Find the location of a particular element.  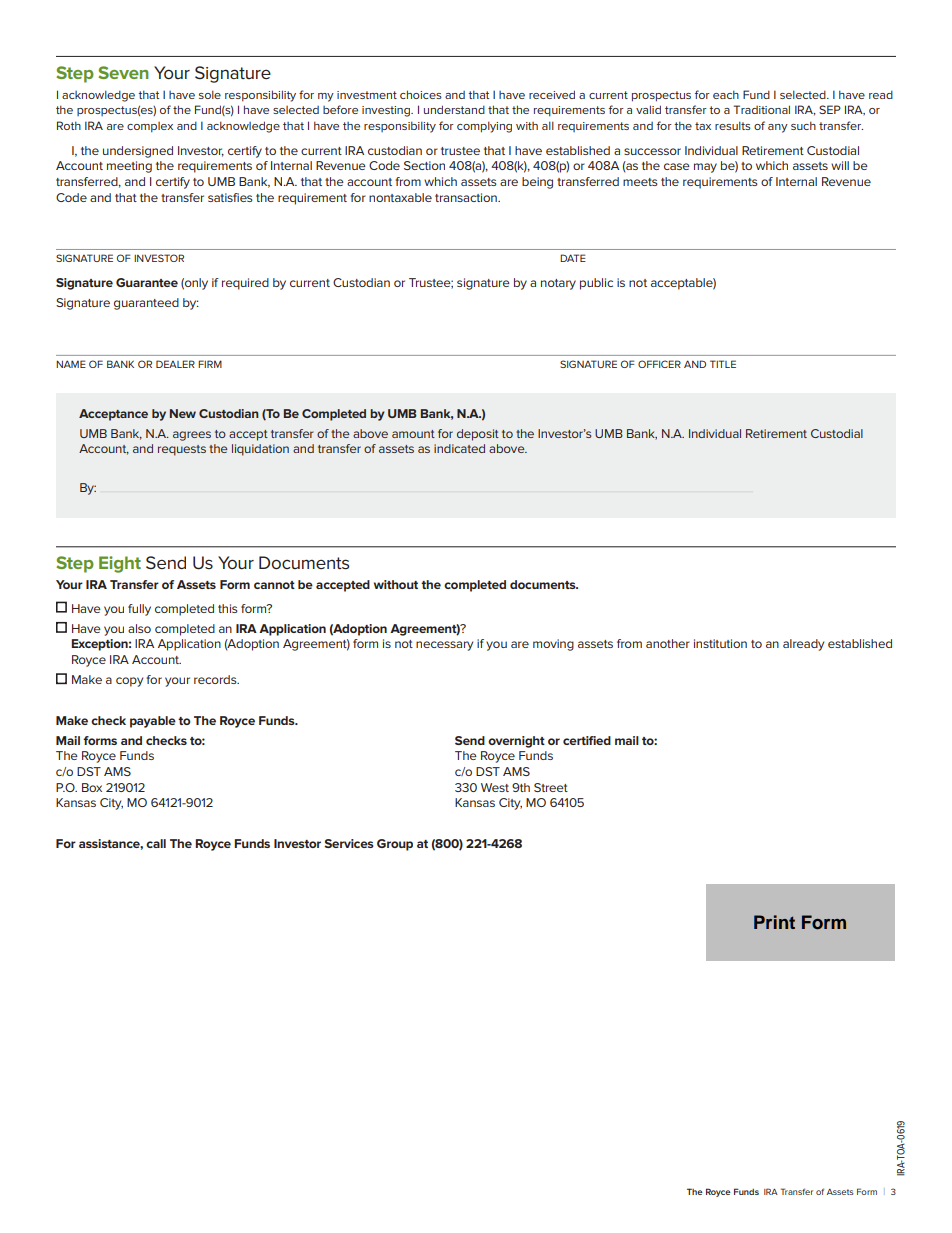

Group is located at coordinates (395, 845).
